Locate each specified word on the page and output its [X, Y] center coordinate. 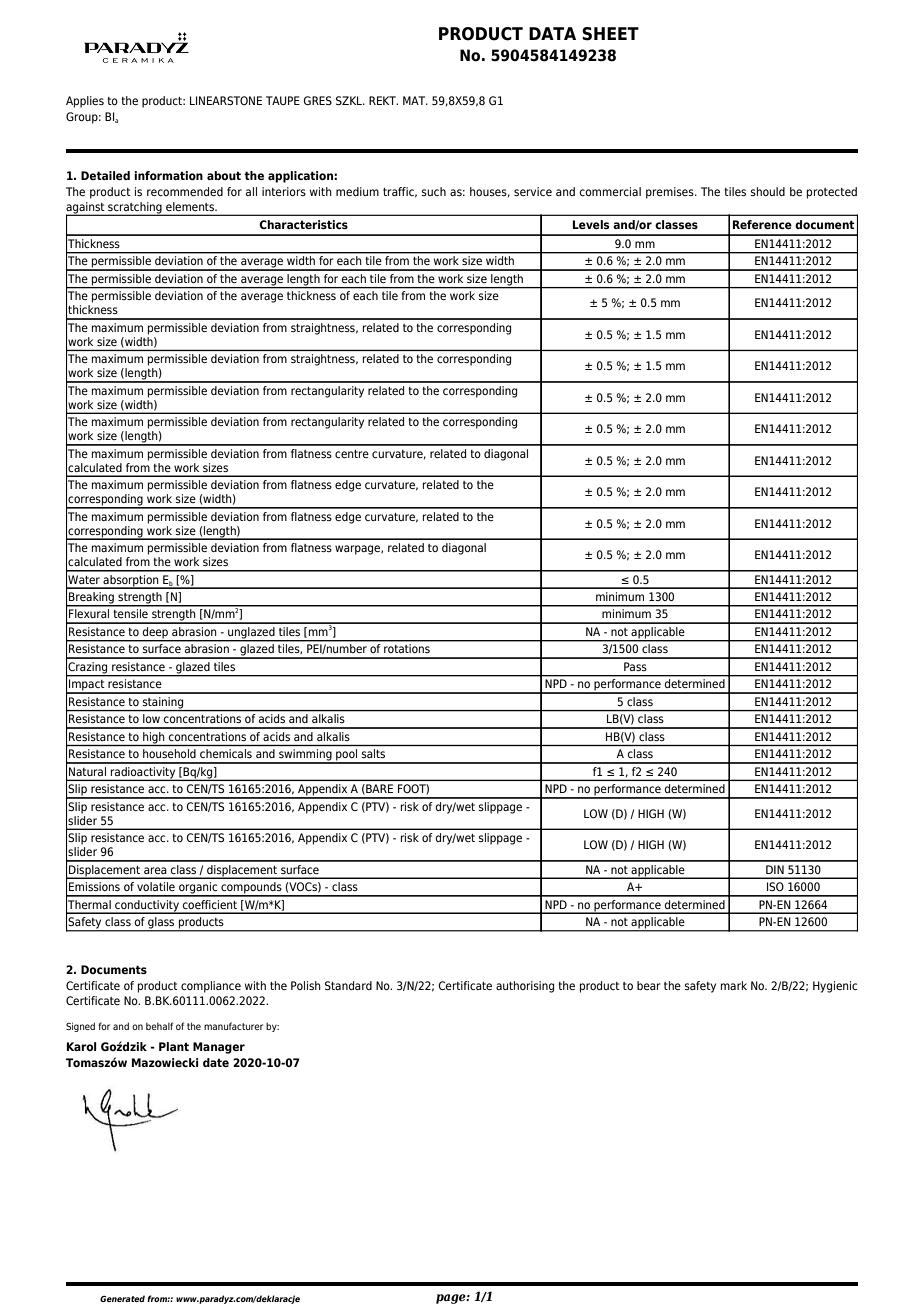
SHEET [610, 34]
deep [156, 634]
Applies [85, 102]
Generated [122, 1298]
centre [352, 454]
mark [734, 985]
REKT [383, 100]
